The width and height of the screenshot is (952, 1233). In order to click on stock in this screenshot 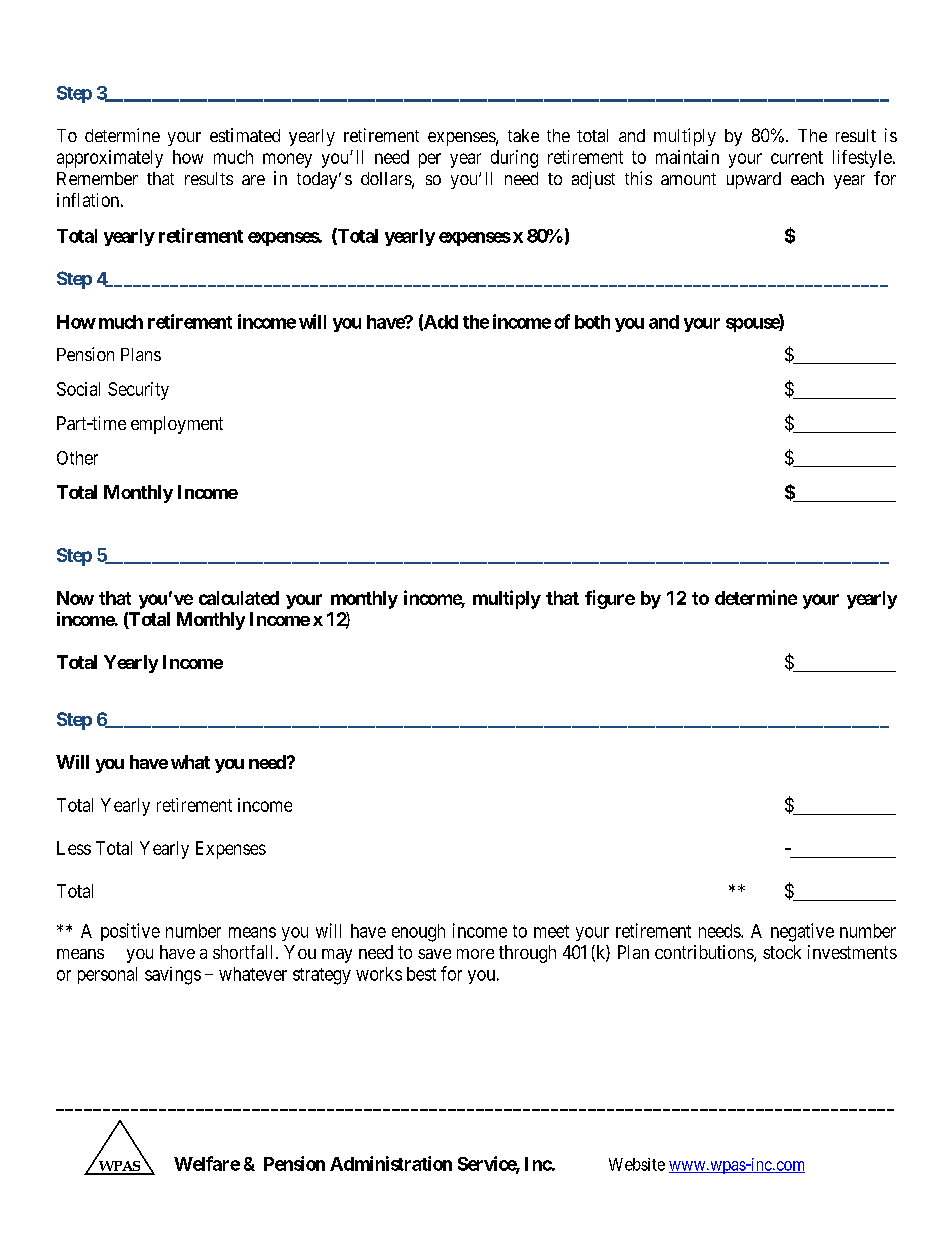, I will do `click(782, 952)`.
